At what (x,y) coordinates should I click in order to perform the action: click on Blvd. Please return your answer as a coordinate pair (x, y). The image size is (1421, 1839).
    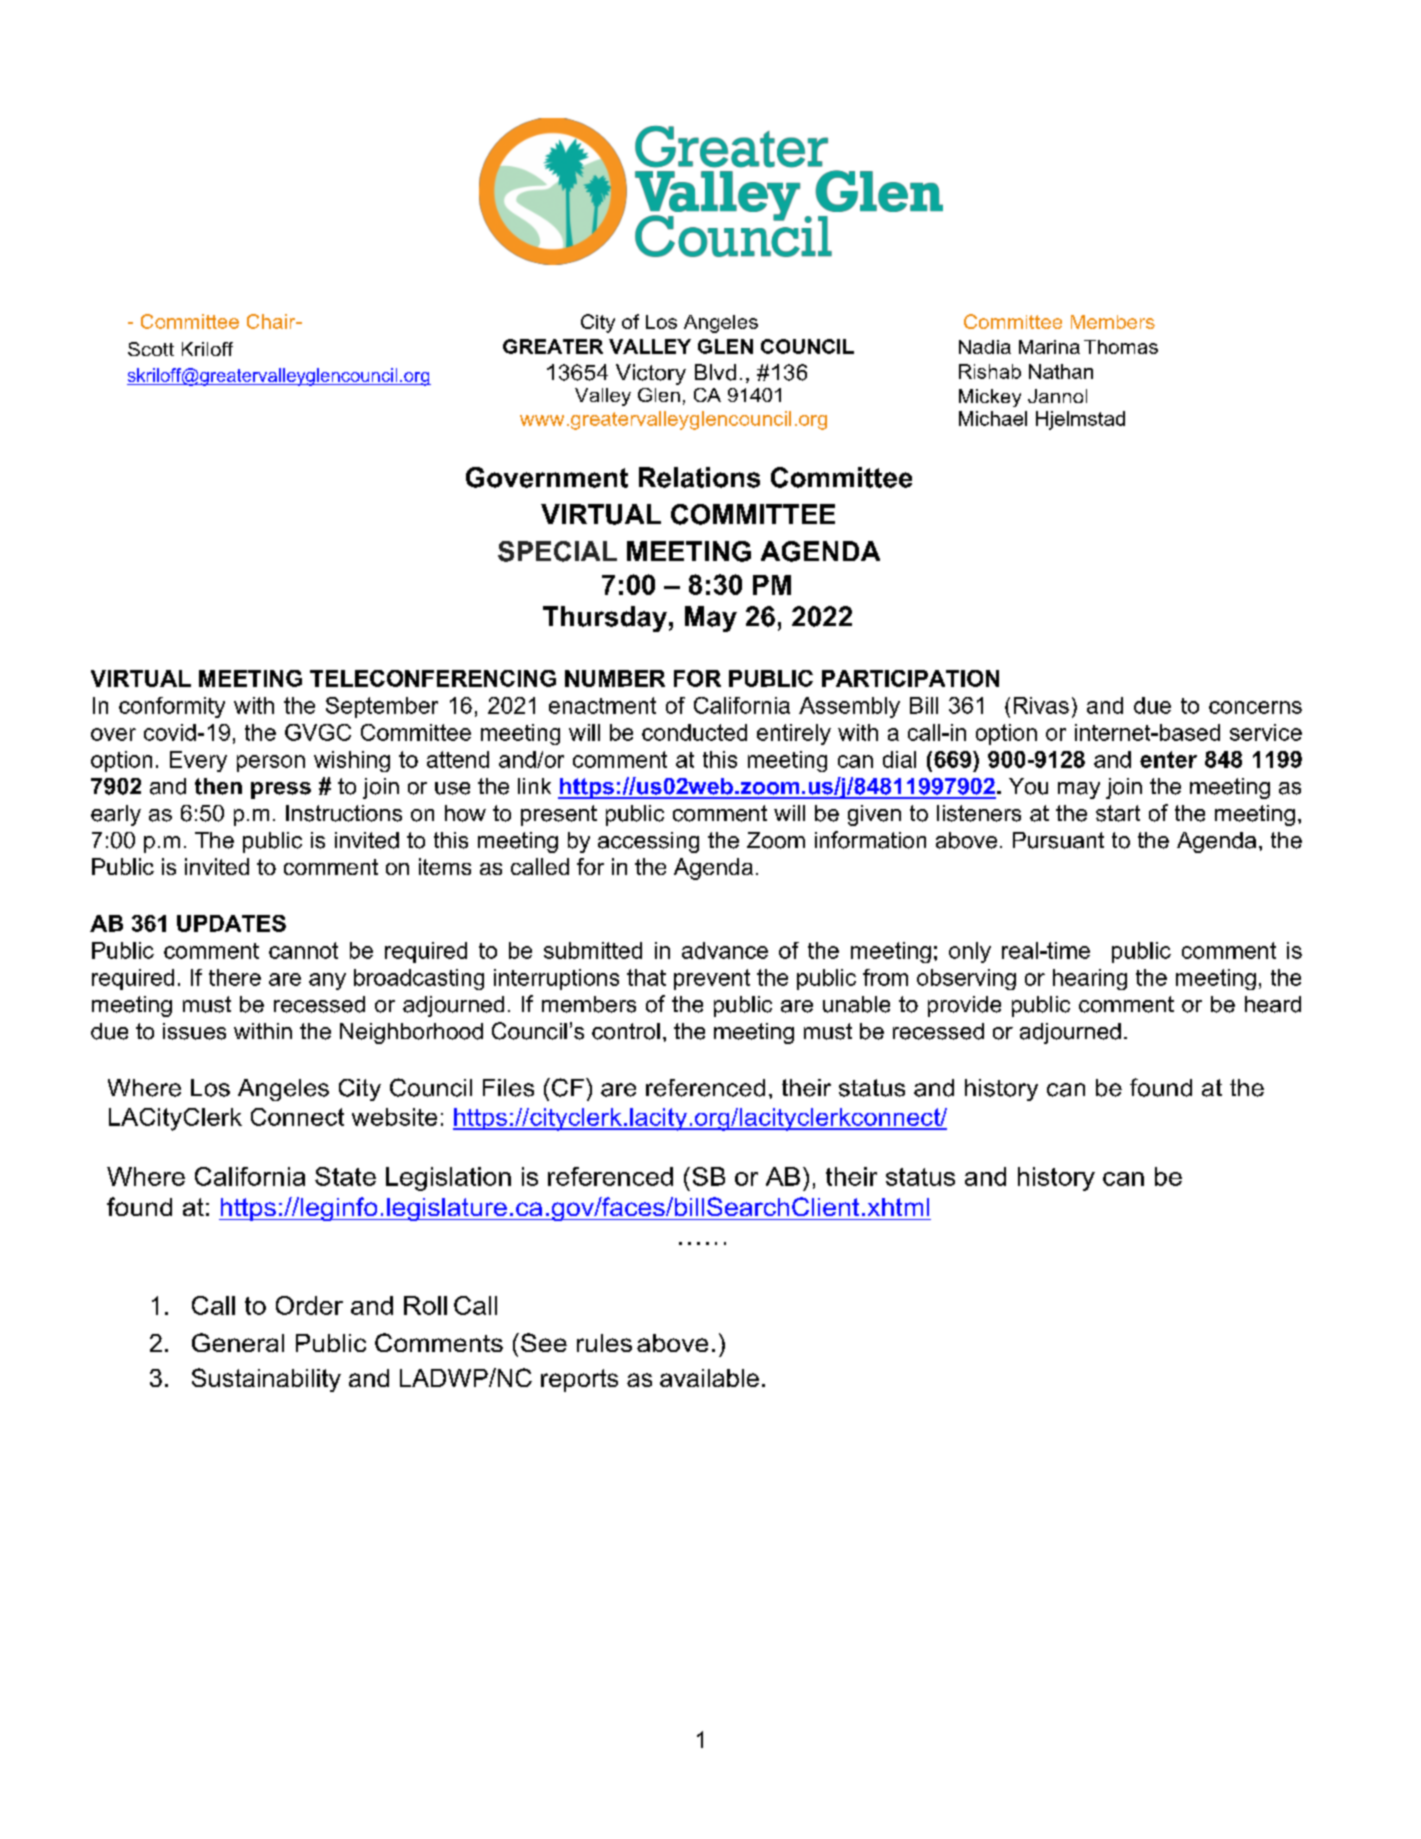
    Looking at the image, I should click on (715, 372).
